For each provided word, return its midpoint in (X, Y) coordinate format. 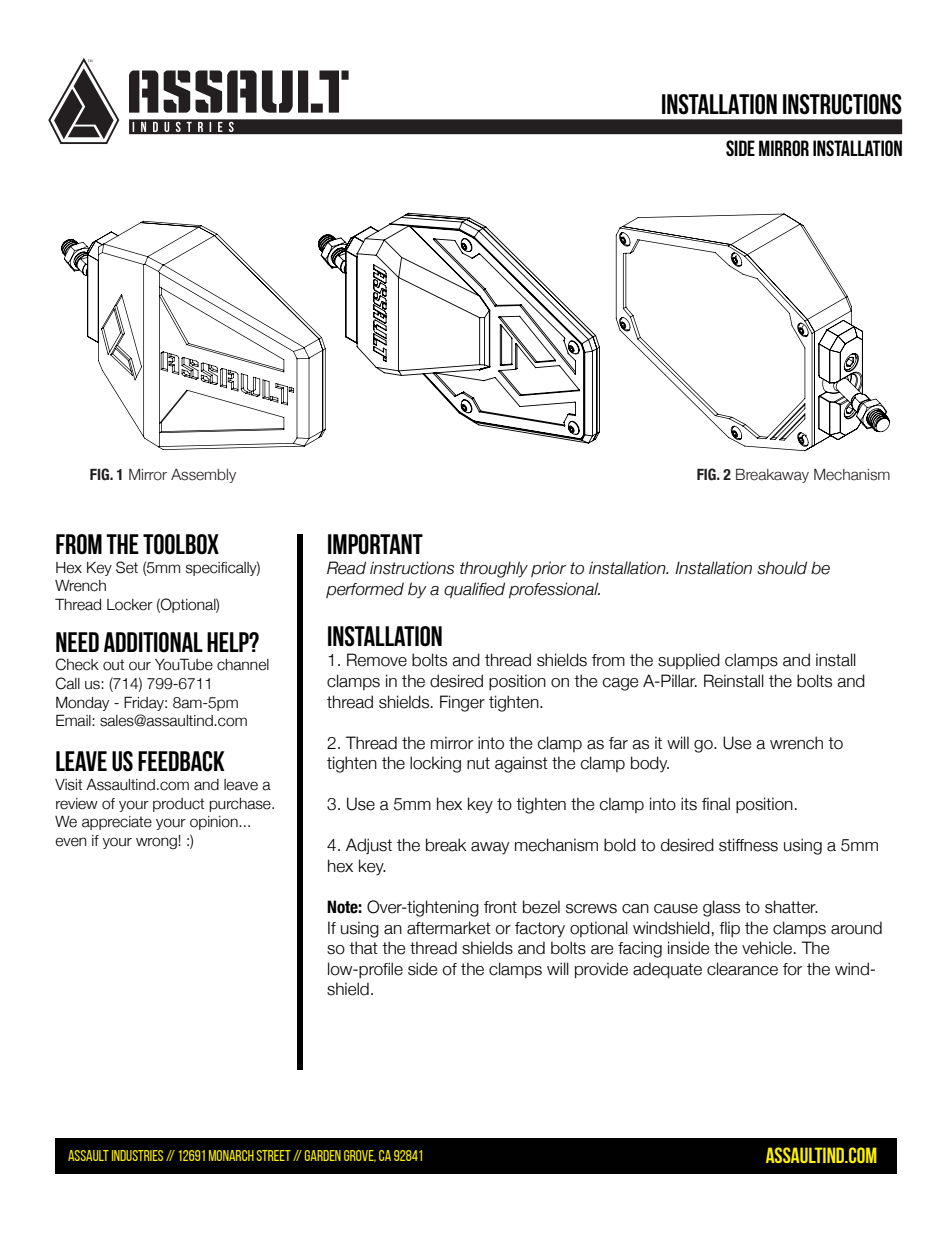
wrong (157, 843)
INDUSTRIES (137, 1155)
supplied (689, 661)
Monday (82, 703)
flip (729, 929)
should (782, 568)
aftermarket (449, 928)
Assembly (203, 476)
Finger (462, 703)
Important (375, 544)
